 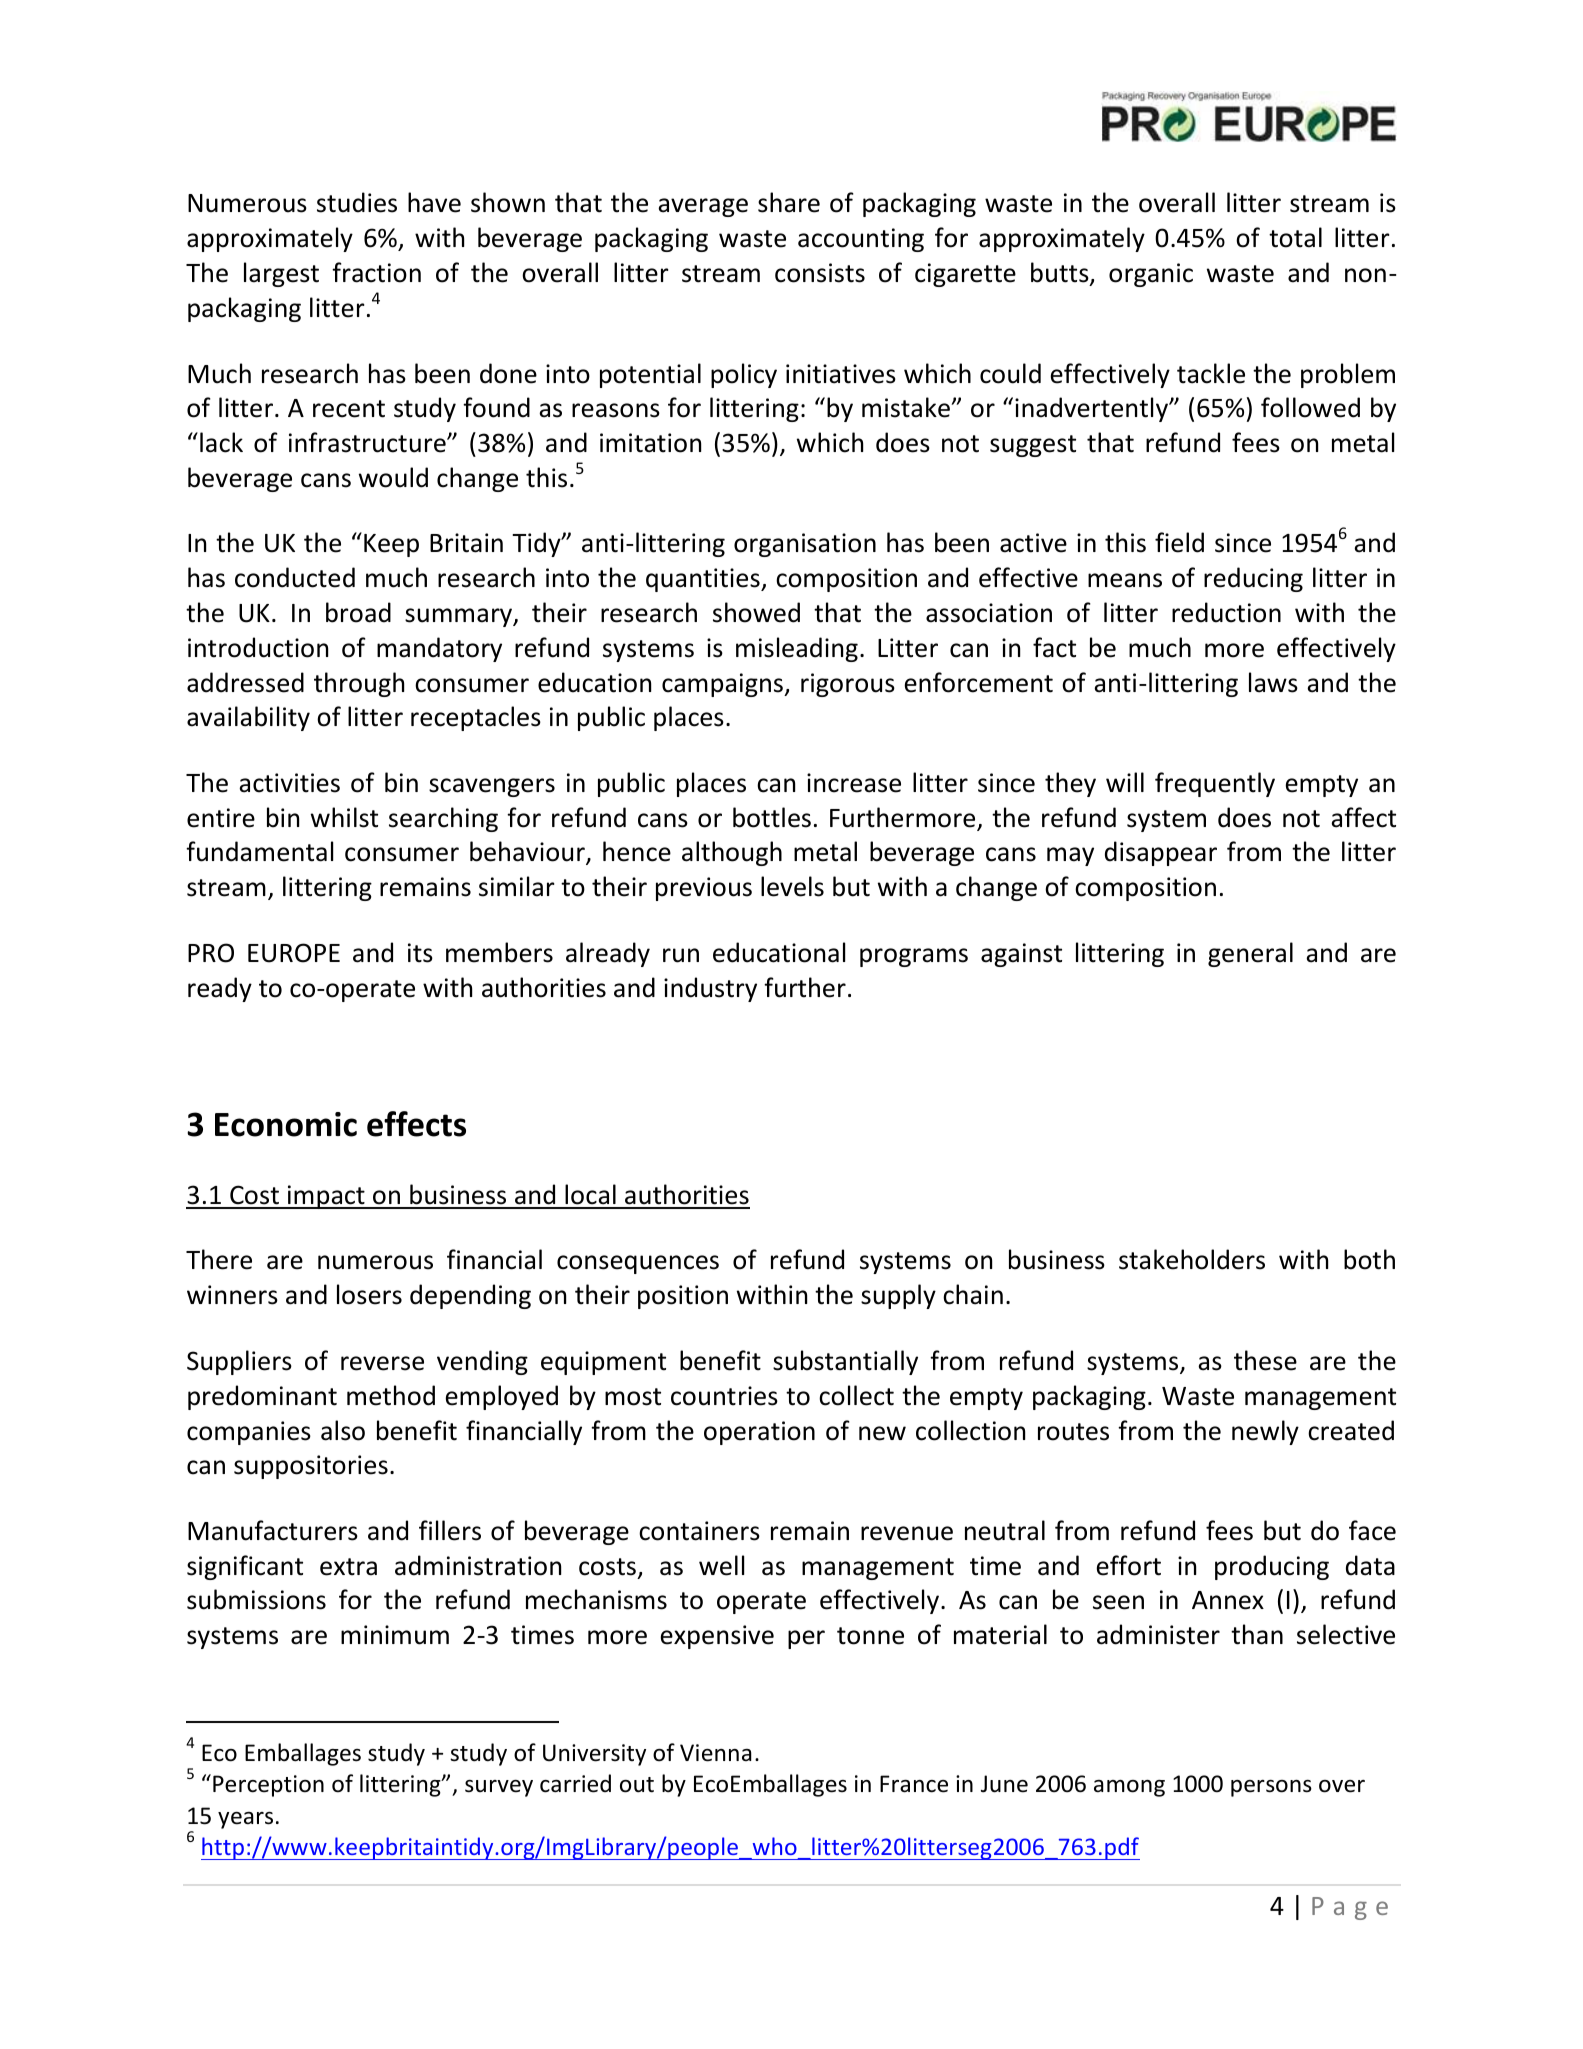 I want to click on Vienna, so click(x=716, y=1753).
